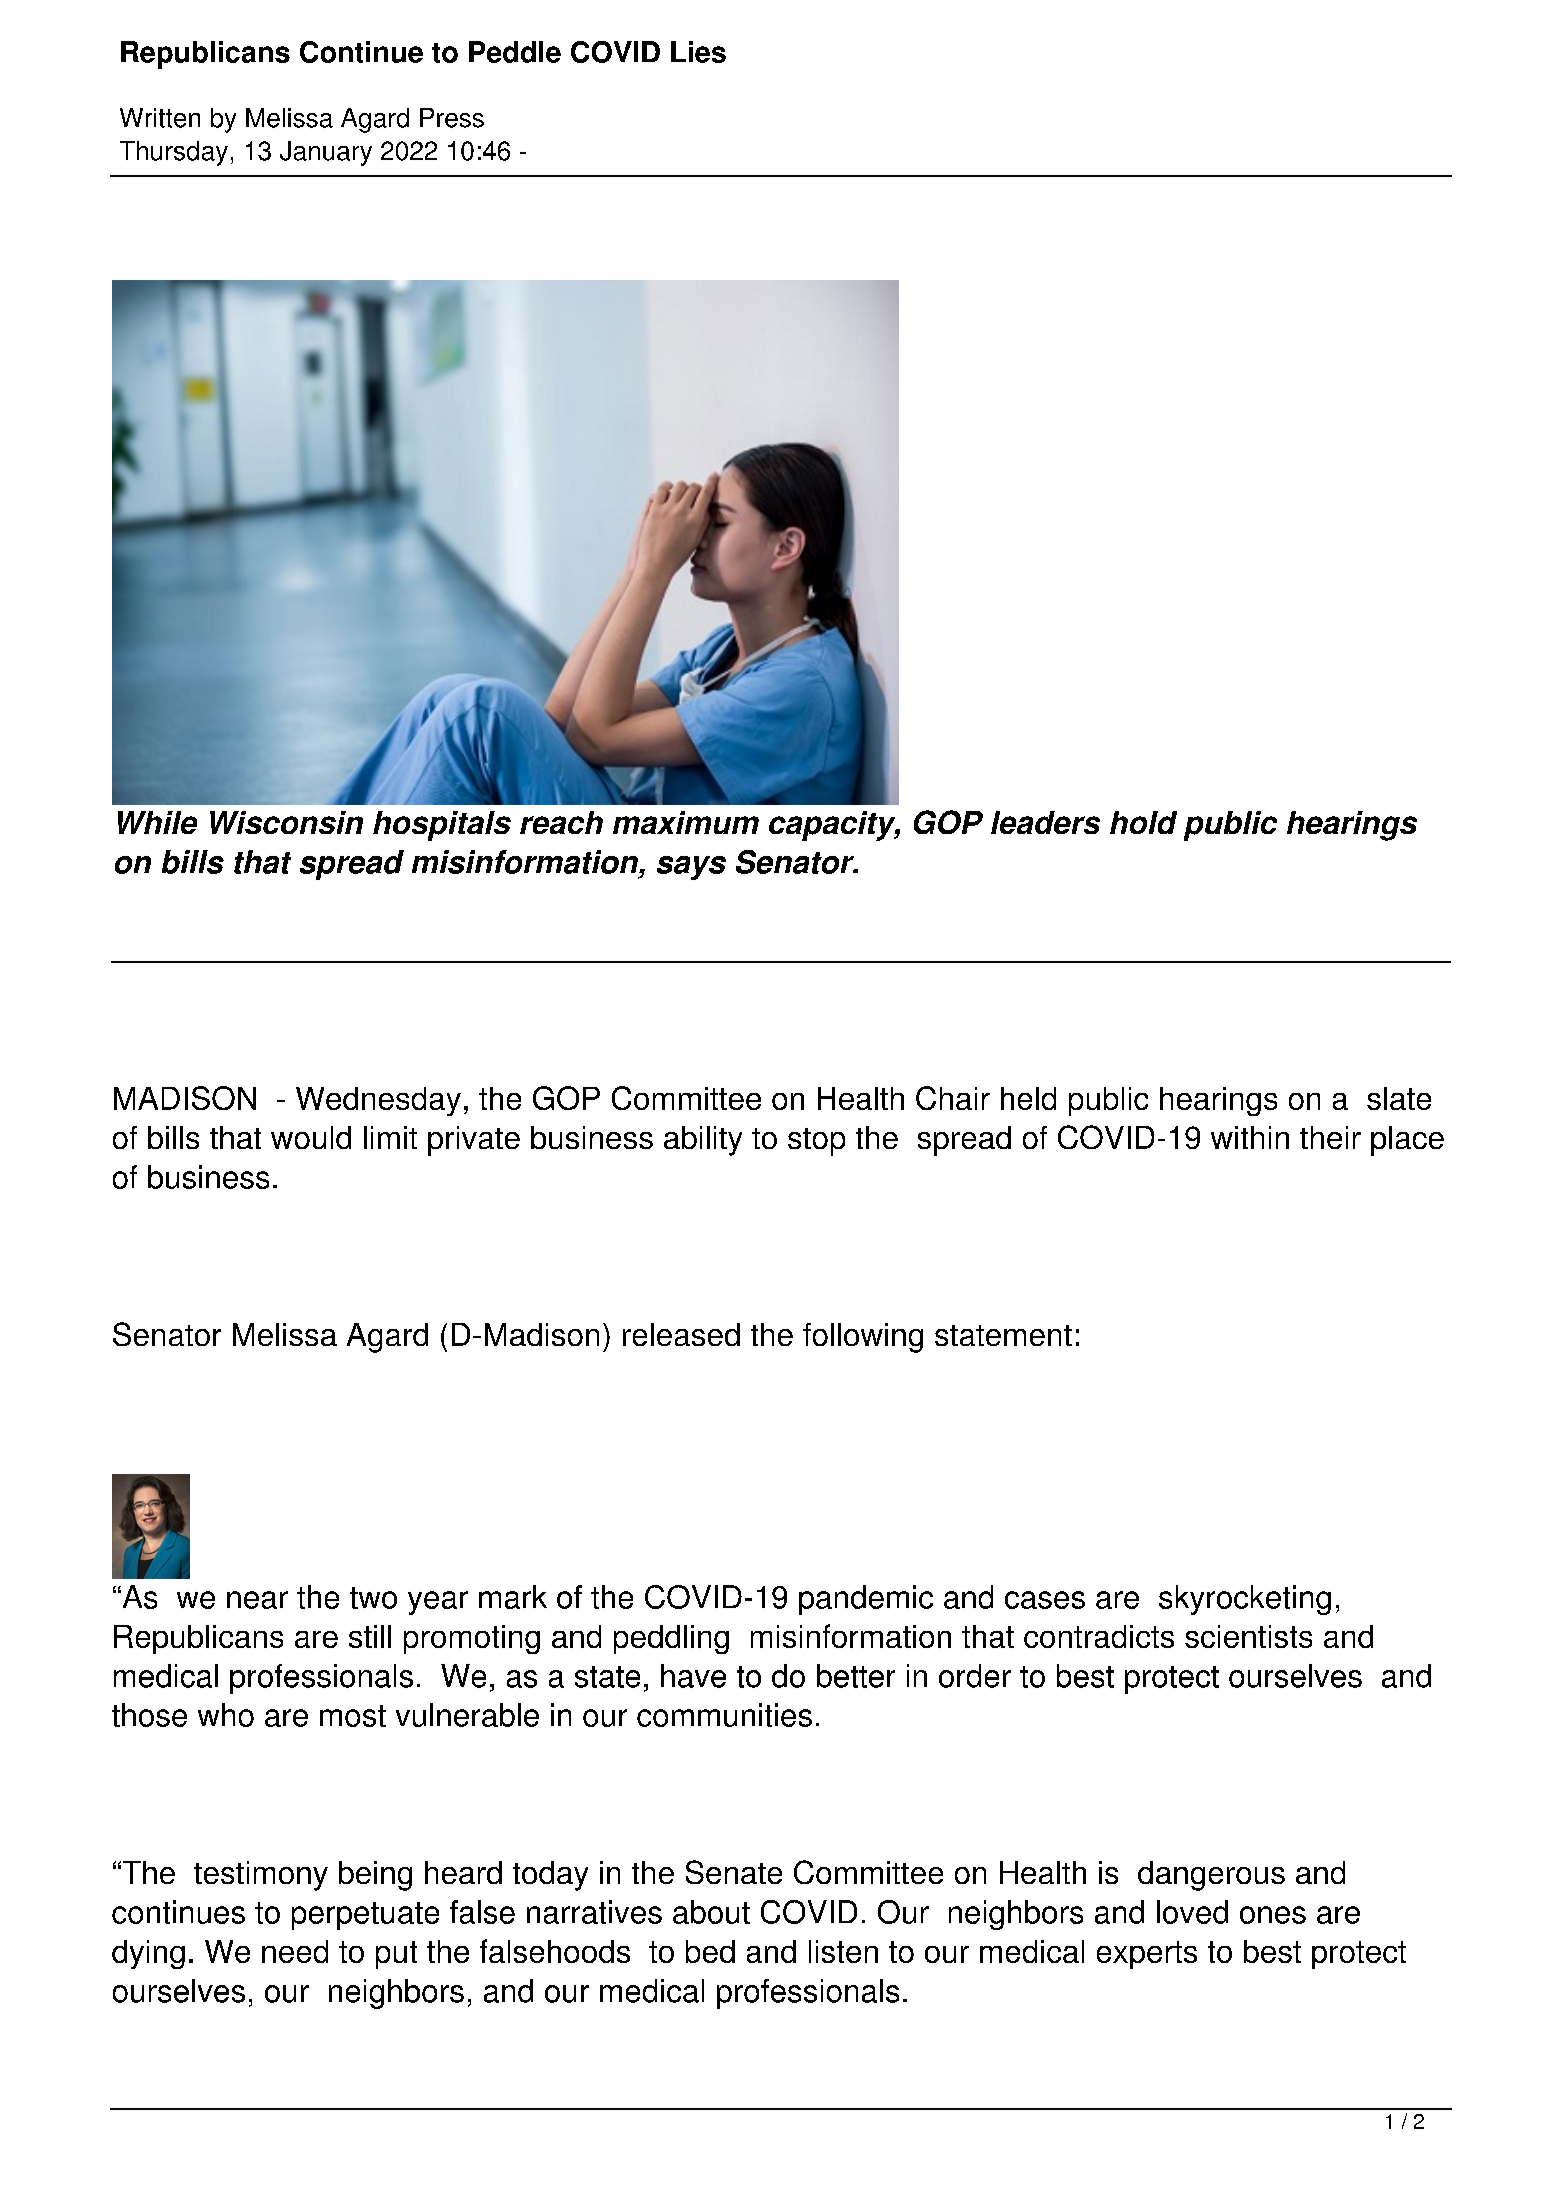  I want to click on Wisconsin, so click(286, 822).
